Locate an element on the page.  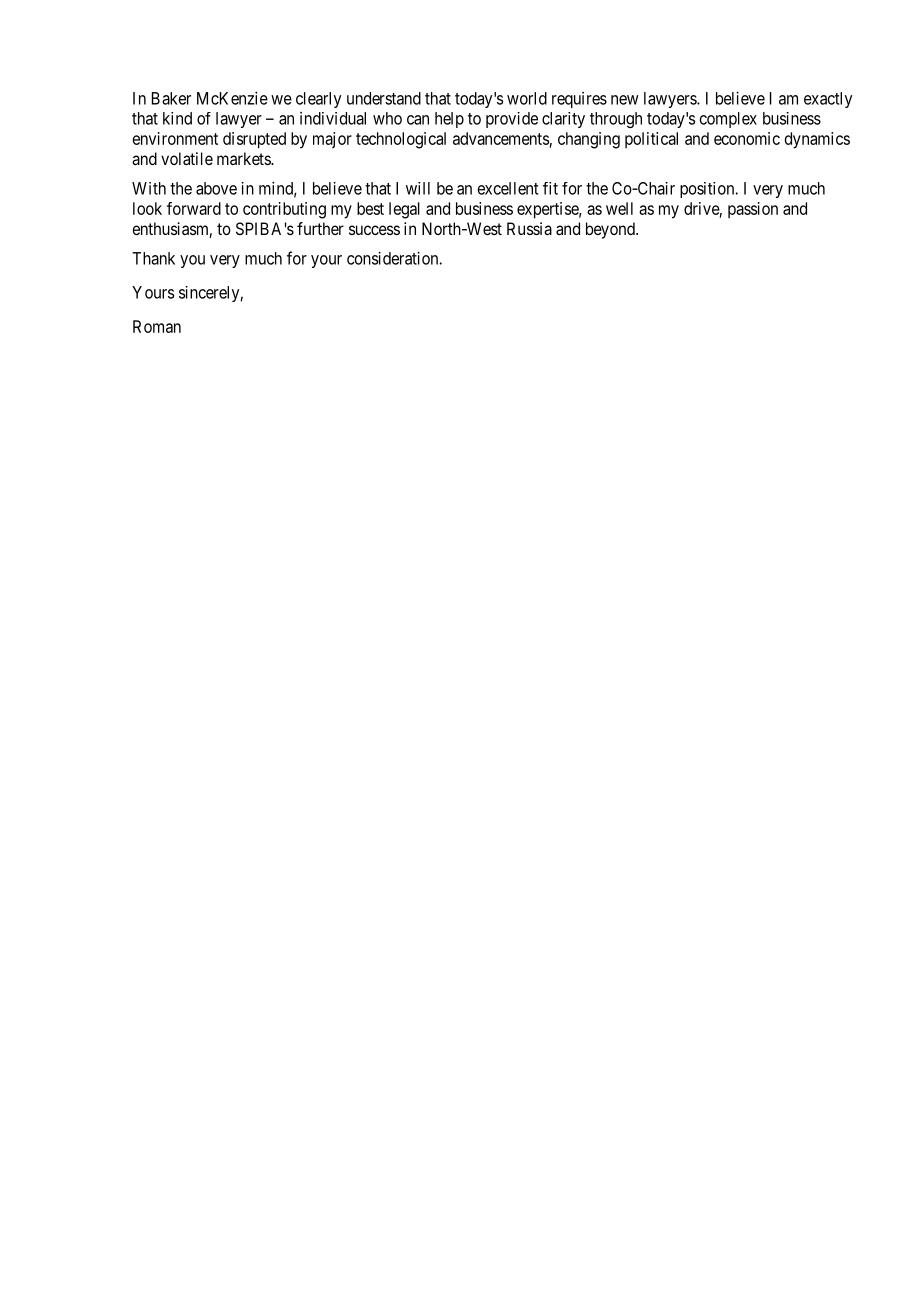
markets is located at coordinates (244, 158).
